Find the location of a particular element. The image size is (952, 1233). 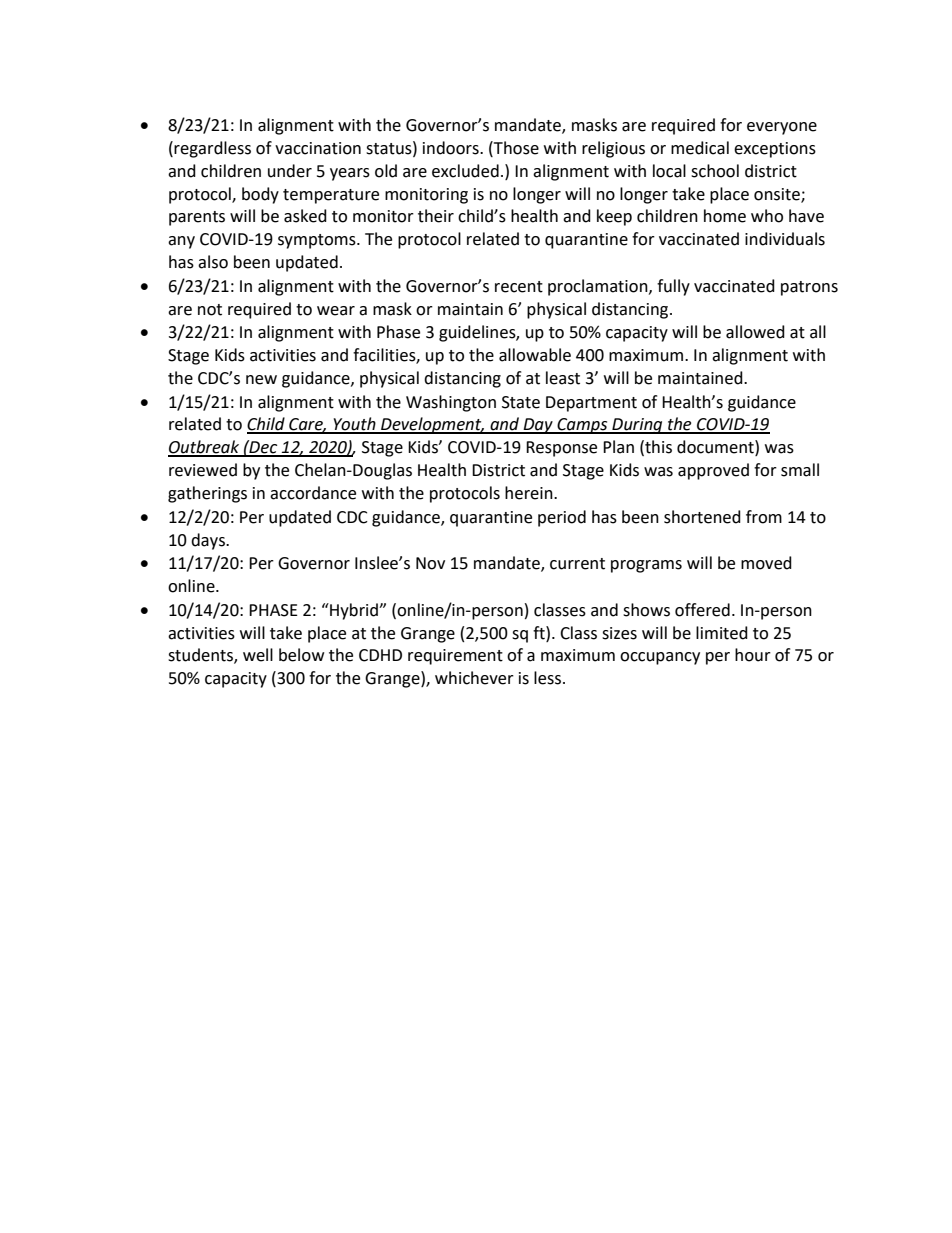

herein is located at coordinates (530, 493).
